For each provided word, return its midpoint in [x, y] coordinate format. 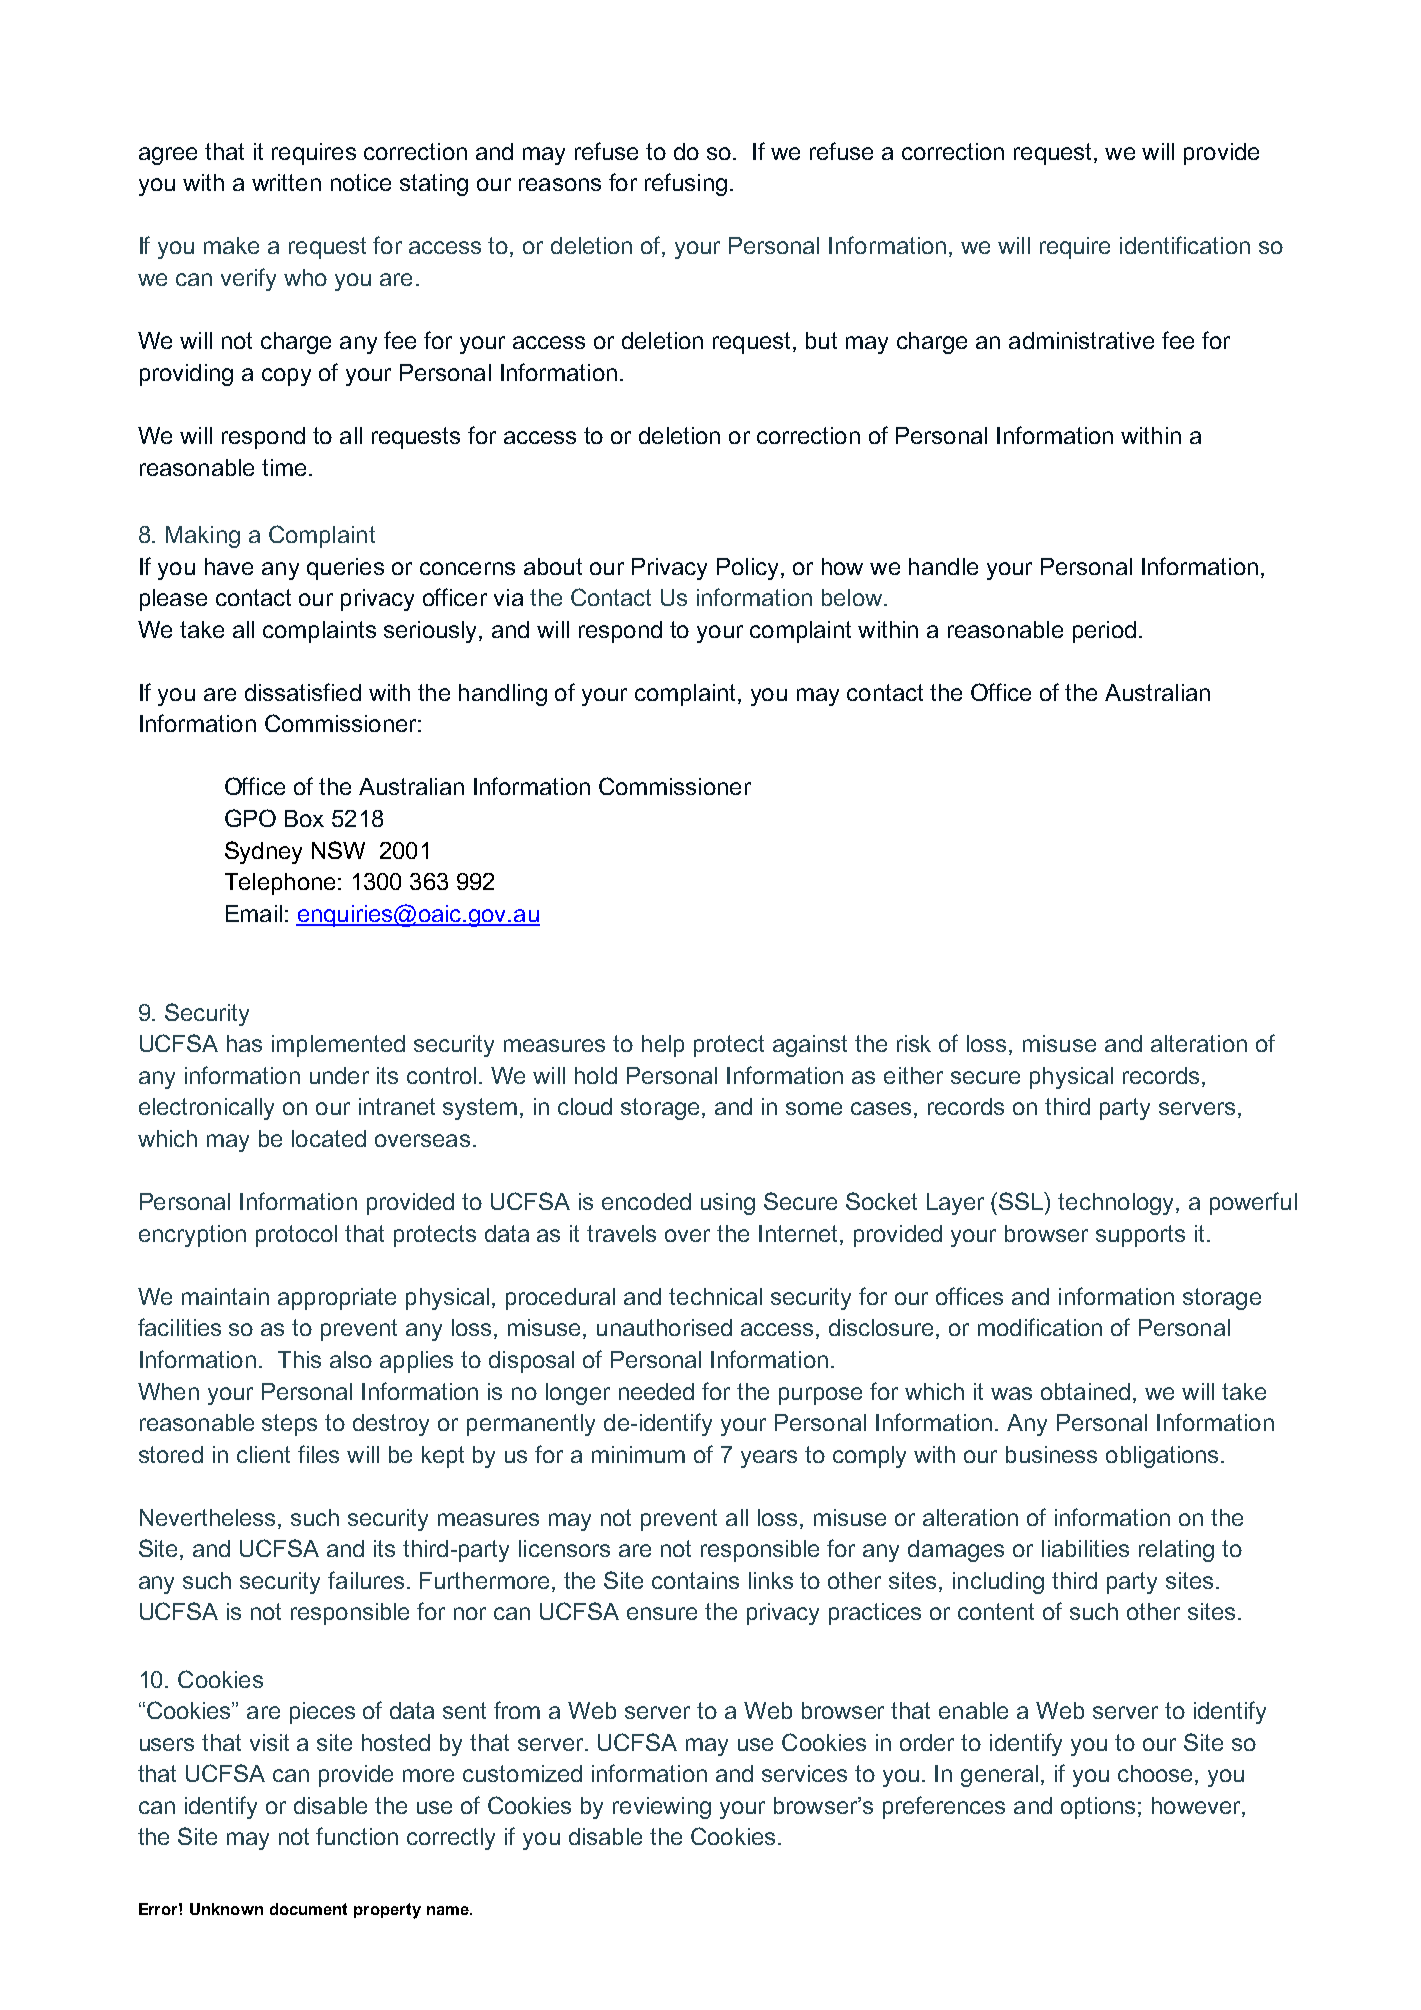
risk [914, 1043]
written [286, 182]
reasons [560, 184]
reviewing [662, 1808]
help [663, 1046]
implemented [338, 1046]
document [308, 1909]
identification [1185, 245]
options [1098, 1808]
